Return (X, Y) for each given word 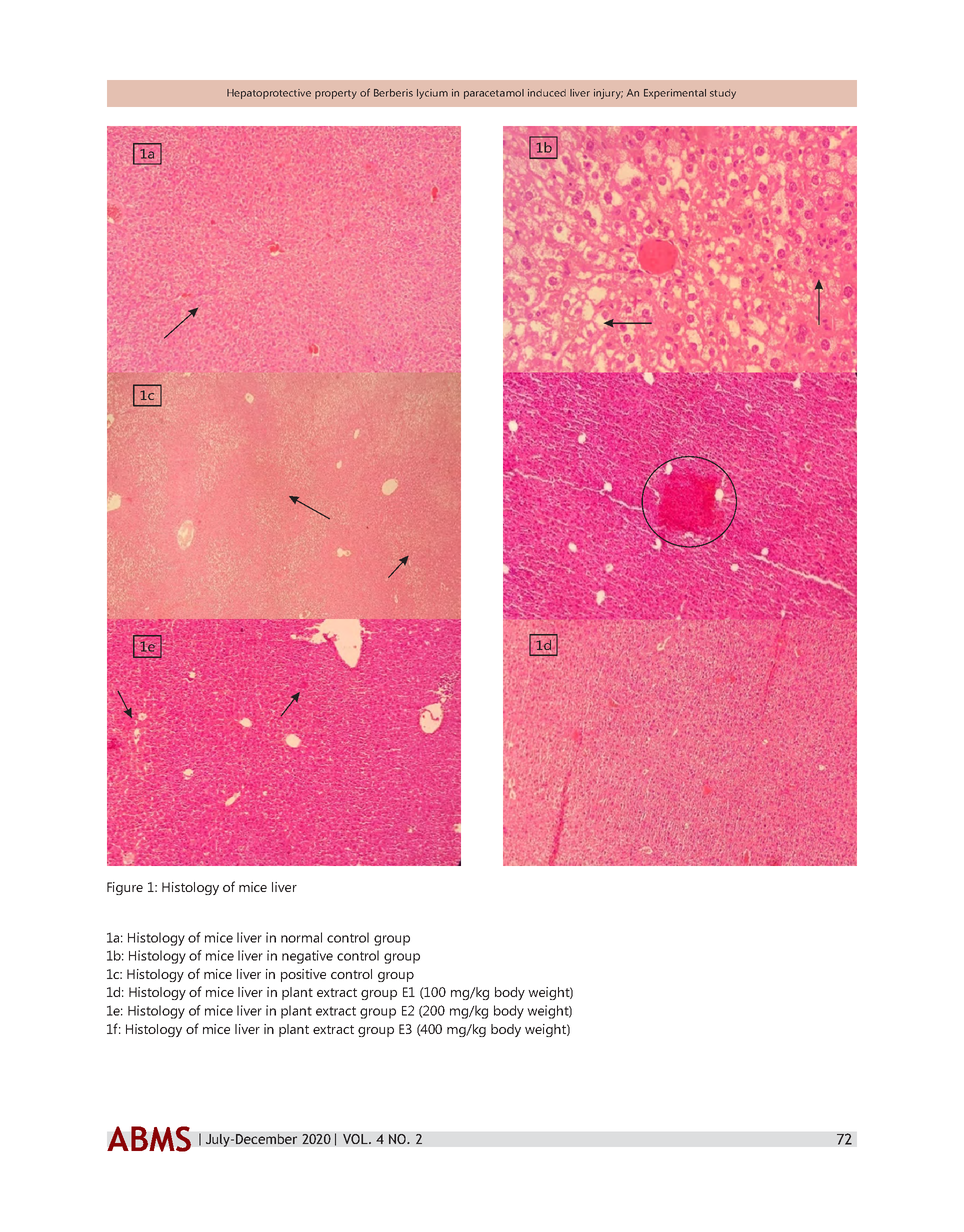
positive (303, 975)
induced (547, 93)
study (723, 94)
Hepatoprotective (269, 94)
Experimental (675, 94)
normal (301, 937)
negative (307, 957)
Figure (125, 888)
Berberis (393, 93)
